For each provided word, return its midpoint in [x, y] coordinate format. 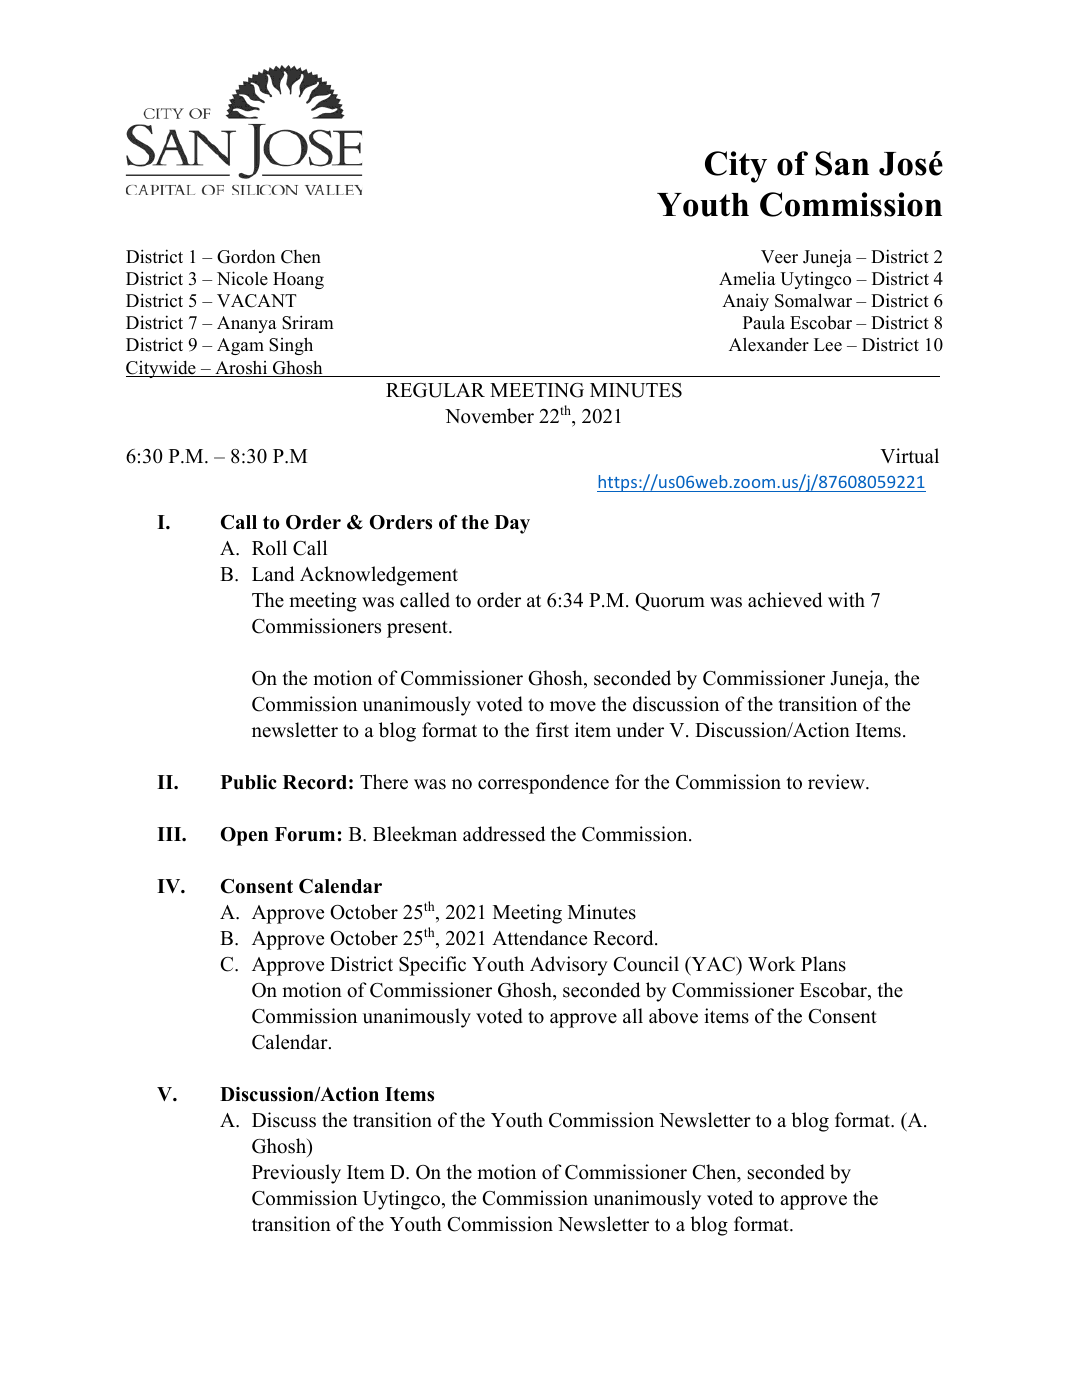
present [418, 629]
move [573, 706]
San [842, 163]
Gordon [246, 256]
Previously [296, 1174]
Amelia [747, 278]
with [846, 599]
